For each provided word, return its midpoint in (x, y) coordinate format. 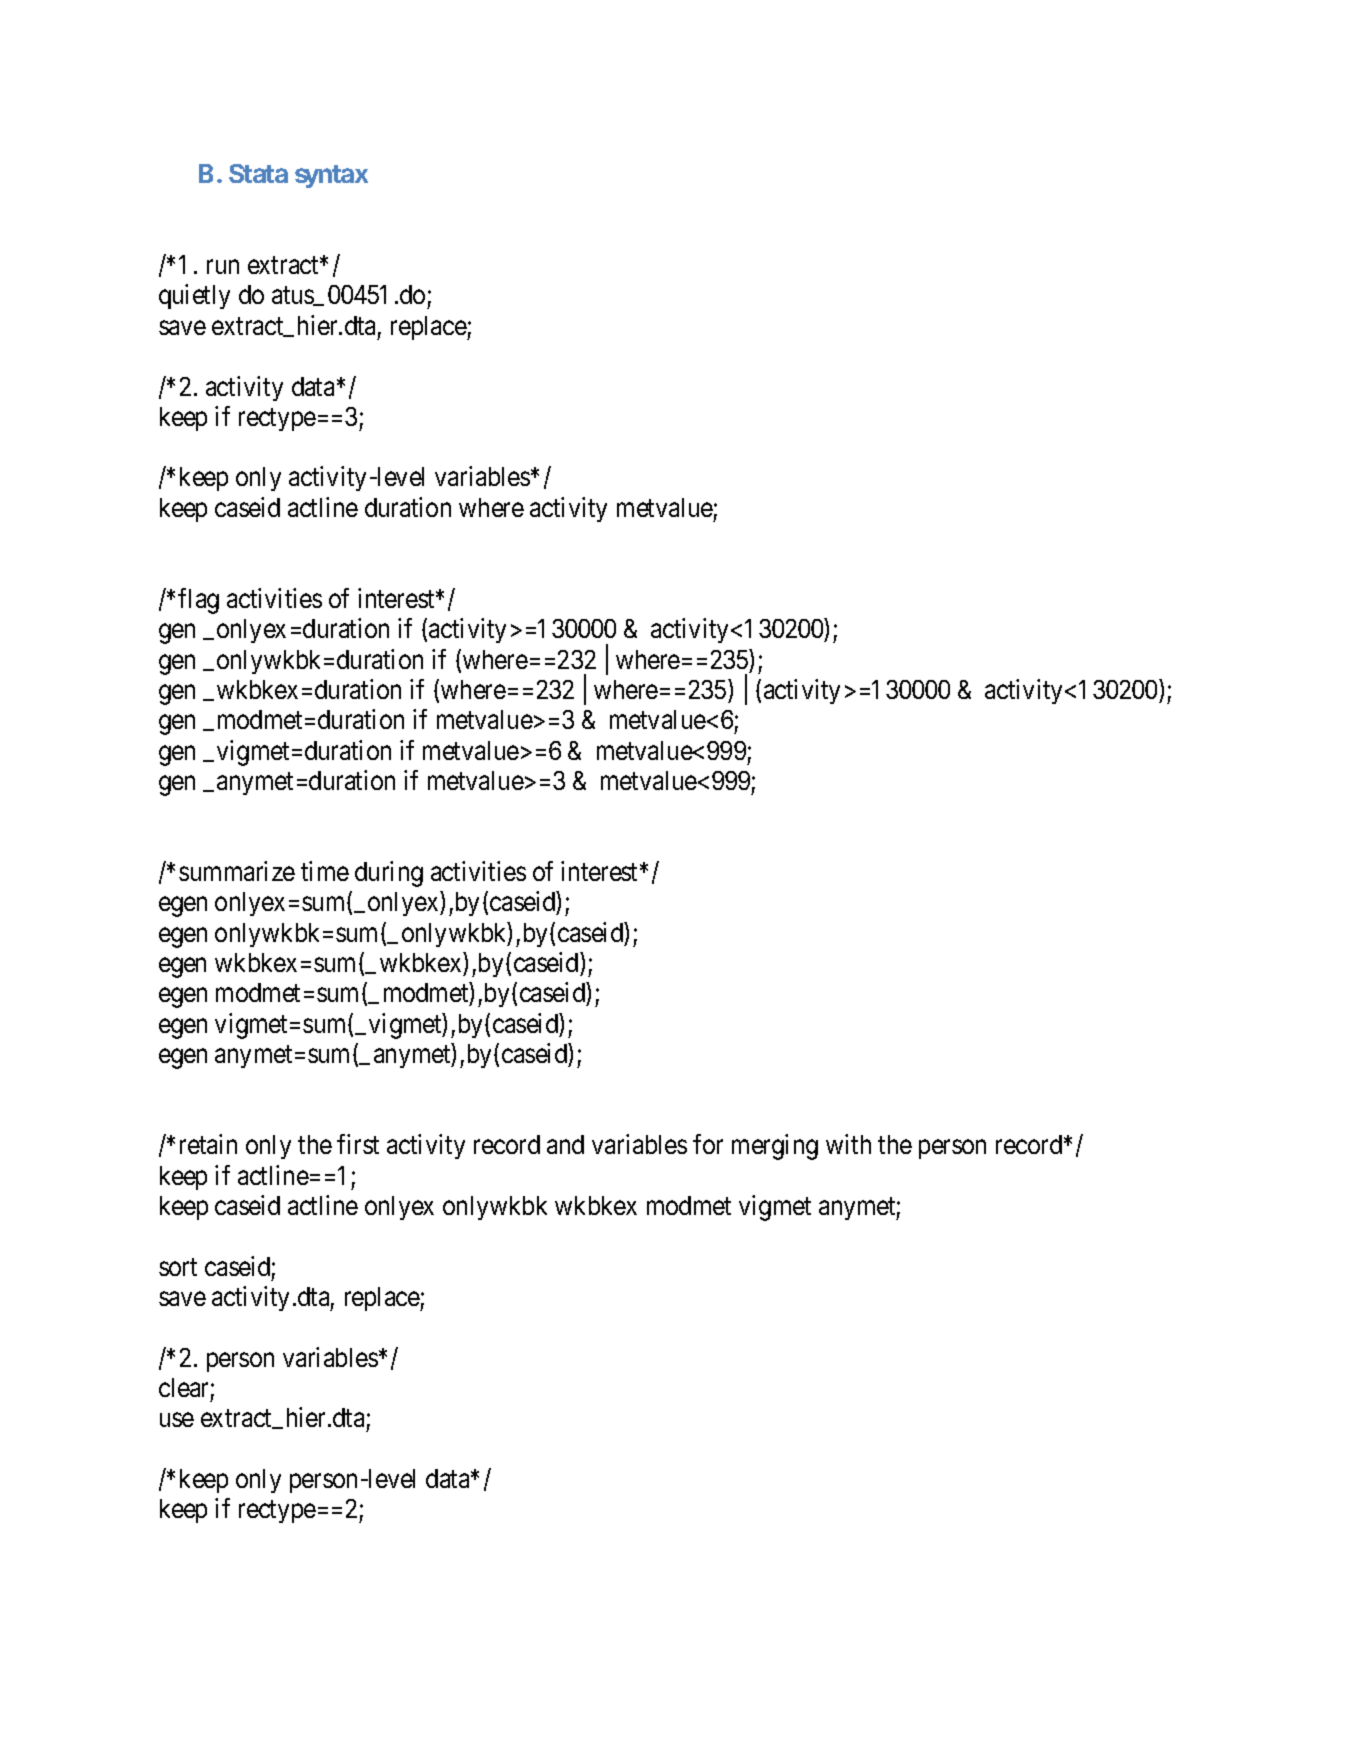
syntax (331, 176)
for (708, 1144)
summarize (237, 871)
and (565, 1144)
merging (775, 1147)
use (177, 1420)
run (223, 267)
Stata (258, 173)
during (389, 874)
